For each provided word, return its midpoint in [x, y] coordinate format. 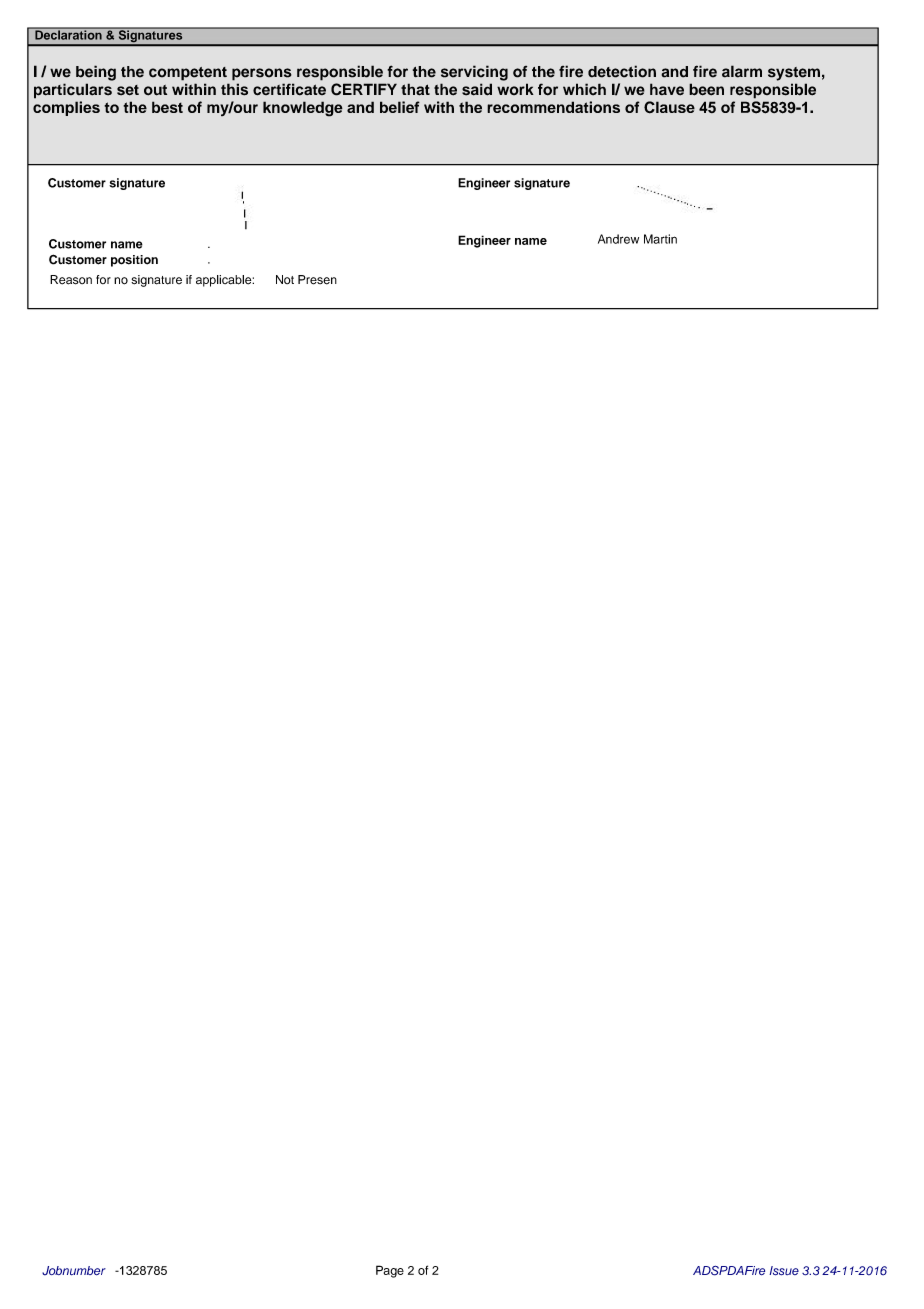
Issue [784, 1271]
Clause [669, 107]
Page [390, 1271]
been [706, 89]
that [415, 89]
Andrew [618, 239]
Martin [660, 239]
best [167, 107]
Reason [71, 280]
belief [400, 107]
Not [285, 279]
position [134, 261]
